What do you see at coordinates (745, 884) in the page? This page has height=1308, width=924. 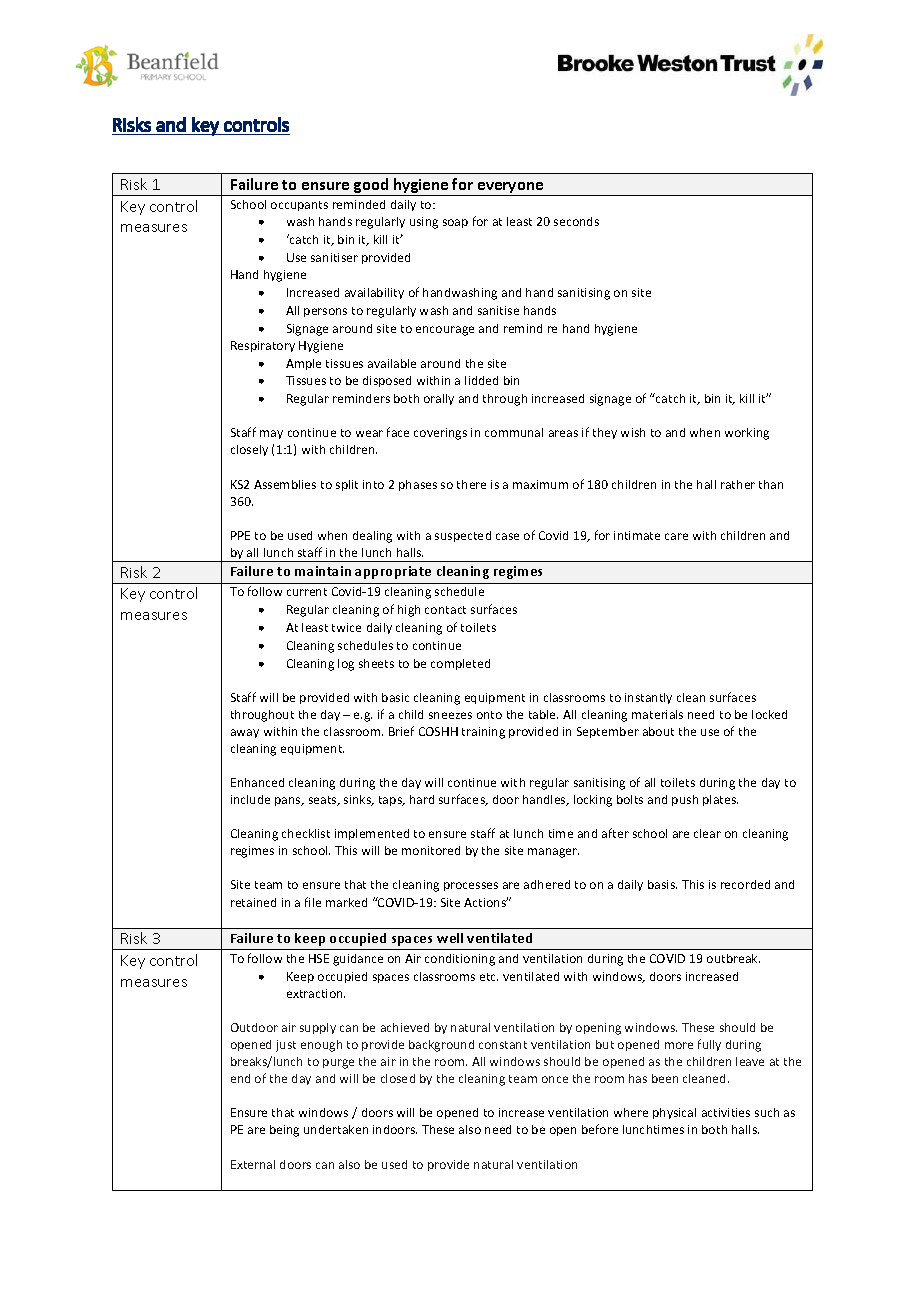 I see `recorded` at bounding box center [745, 884].
